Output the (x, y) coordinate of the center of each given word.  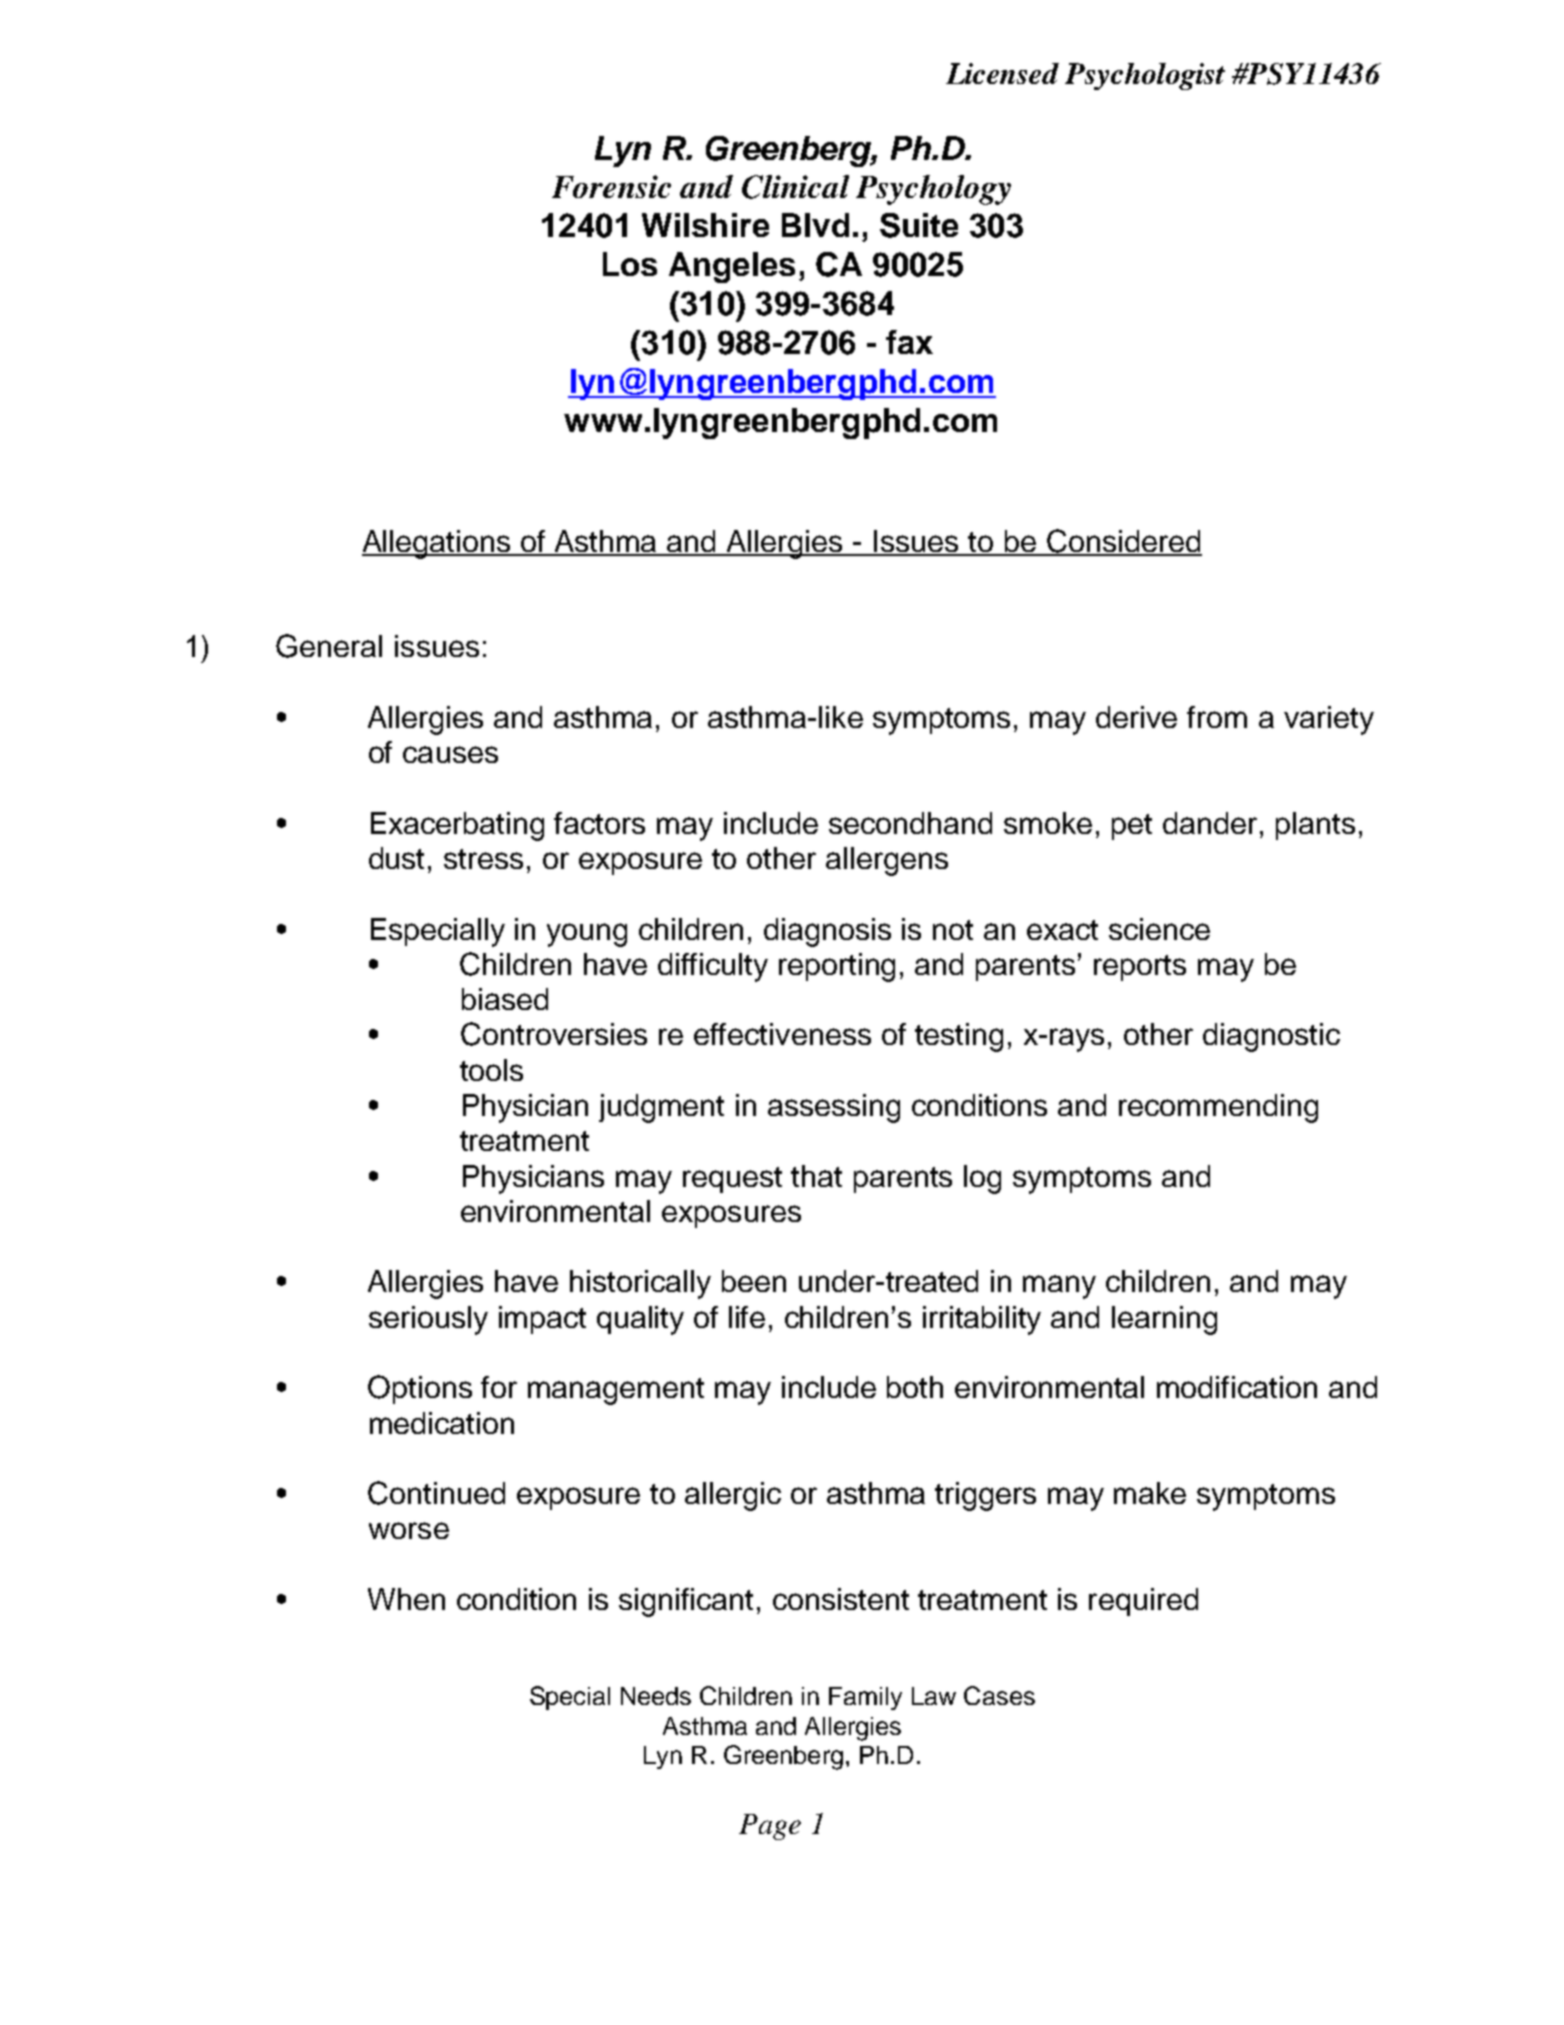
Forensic (611, 186)
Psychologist (1145, 76)
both (915, 1387)
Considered (1123, 542)
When (406, 1599)
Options (420, 1389)
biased (505, 999)
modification (1237, 1387)
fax (909, 342)
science (1159, 929)
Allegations (437, 544)
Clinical (795, 187)
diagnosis (827, 932)
